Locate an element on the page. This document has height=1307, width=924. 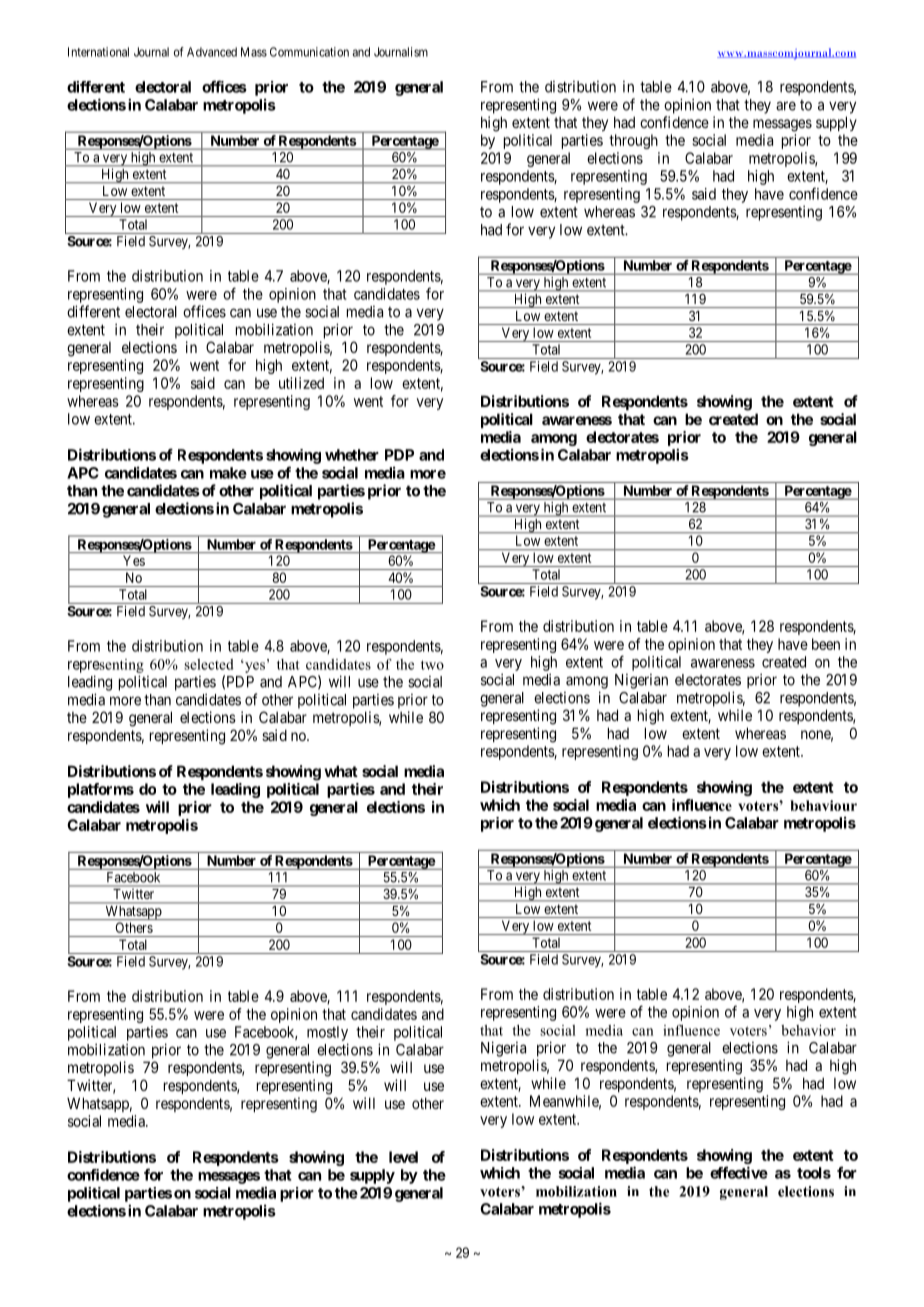
mostly is located at coordinates (327, 1033).
